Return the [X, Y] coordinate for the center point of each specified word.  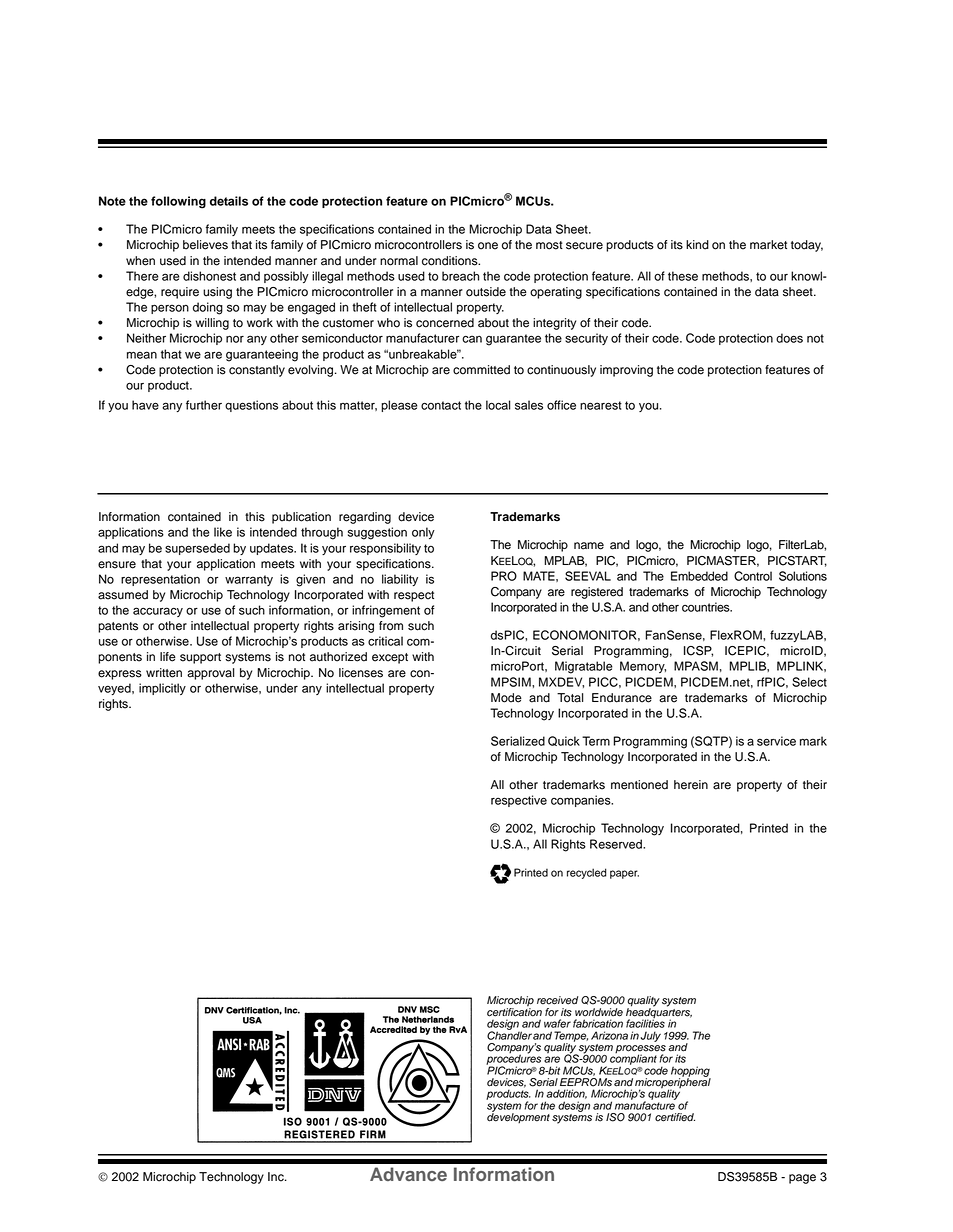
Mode [506, 698]
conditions [451, 261]
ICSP [698, 651]
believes [205, 245]
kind [697, 245]
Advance [408, 1174]
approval [210, 674]
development [518, 1117]
